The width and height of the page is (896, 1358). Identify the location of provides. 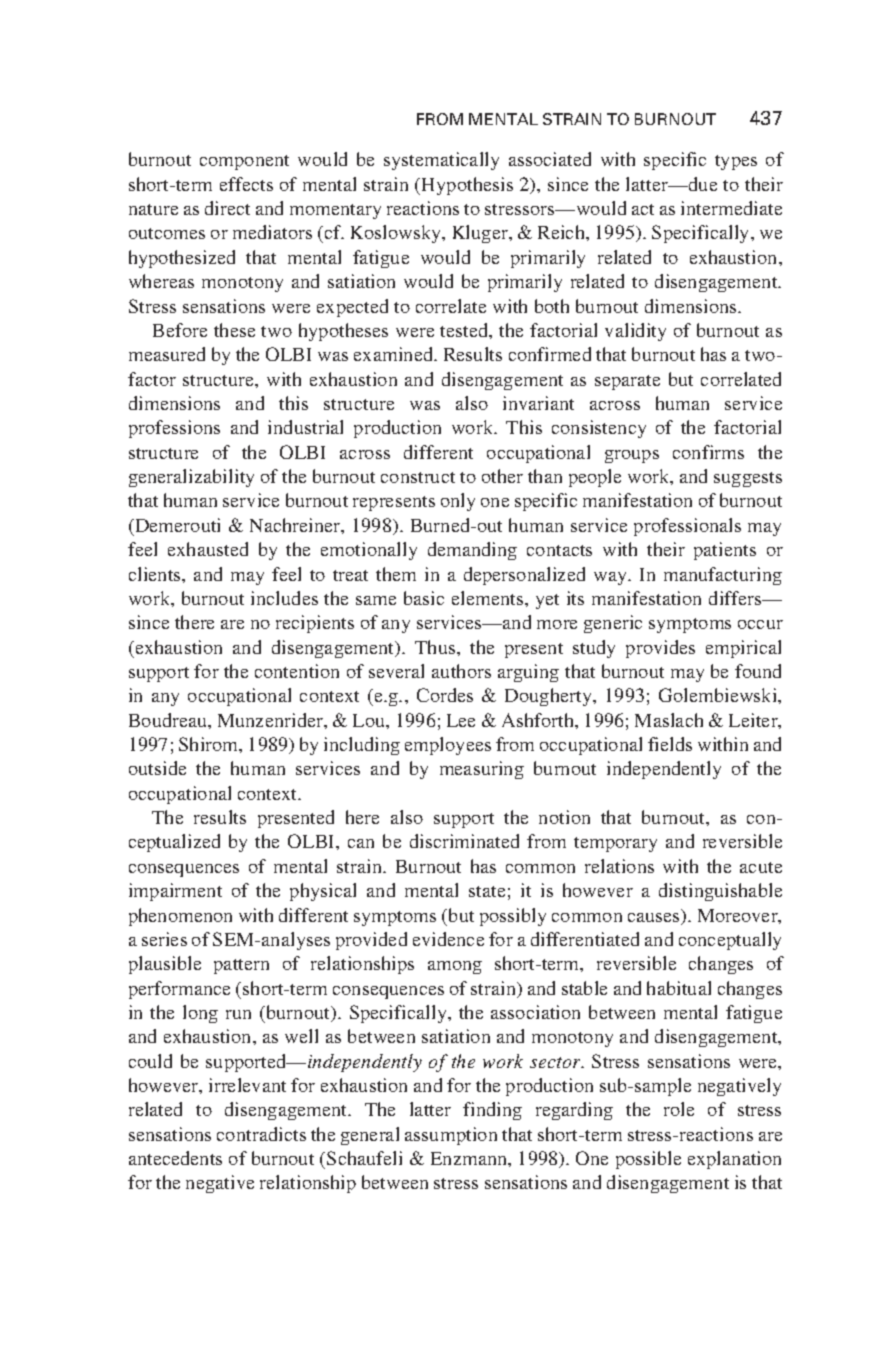
(660, 649).
